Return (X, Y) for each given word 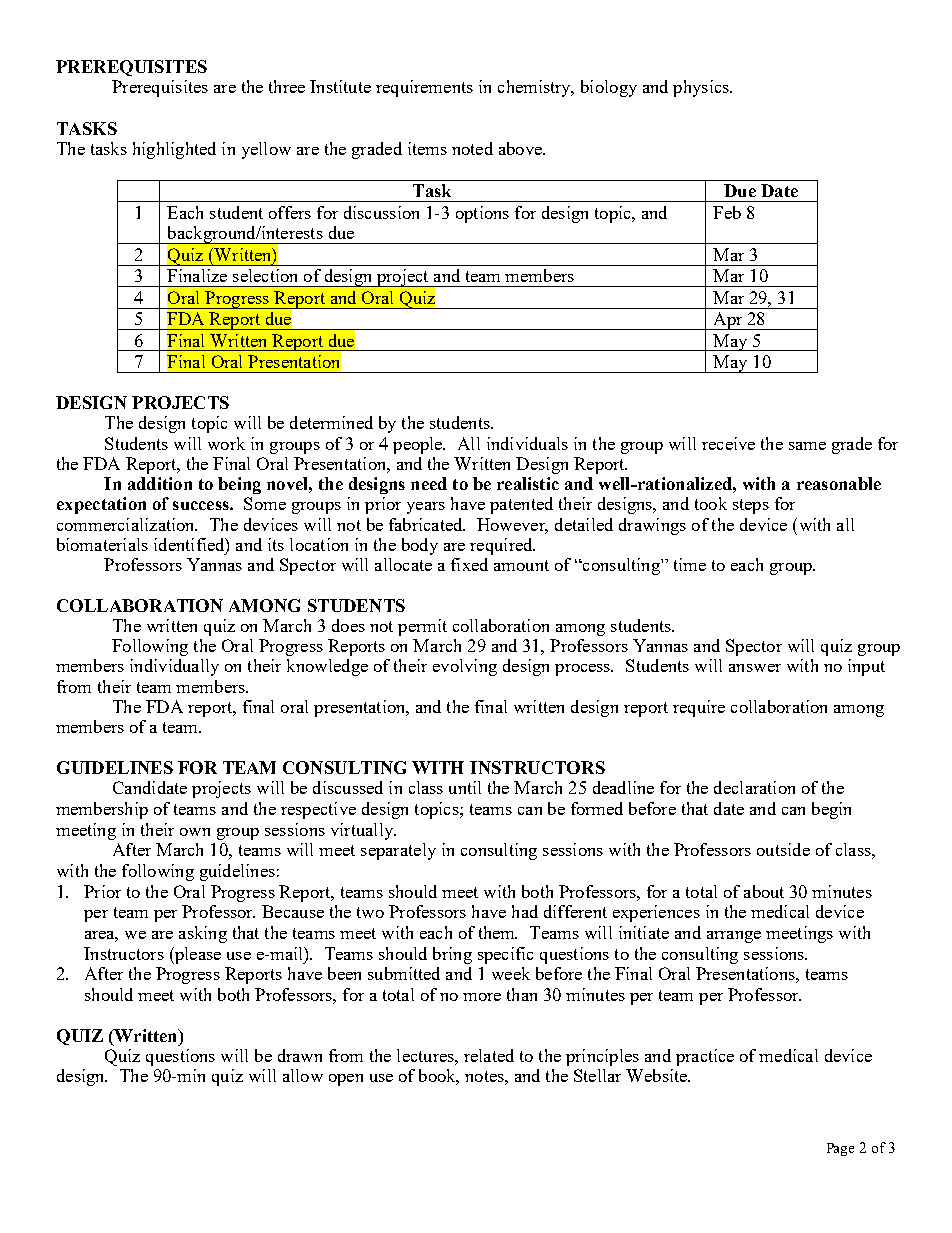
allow (303, 1075)
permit (422, 627)
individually (174, 667)
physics (702, 88)
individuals (527, 443)
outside (783, 849)
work (226, 443)
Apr (728, 321)
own (195, 832)
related (489, 1055)
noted (472, 148)
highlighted (174, 150)
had (525, 911)
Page (840, 1149)
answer (755, 668)
